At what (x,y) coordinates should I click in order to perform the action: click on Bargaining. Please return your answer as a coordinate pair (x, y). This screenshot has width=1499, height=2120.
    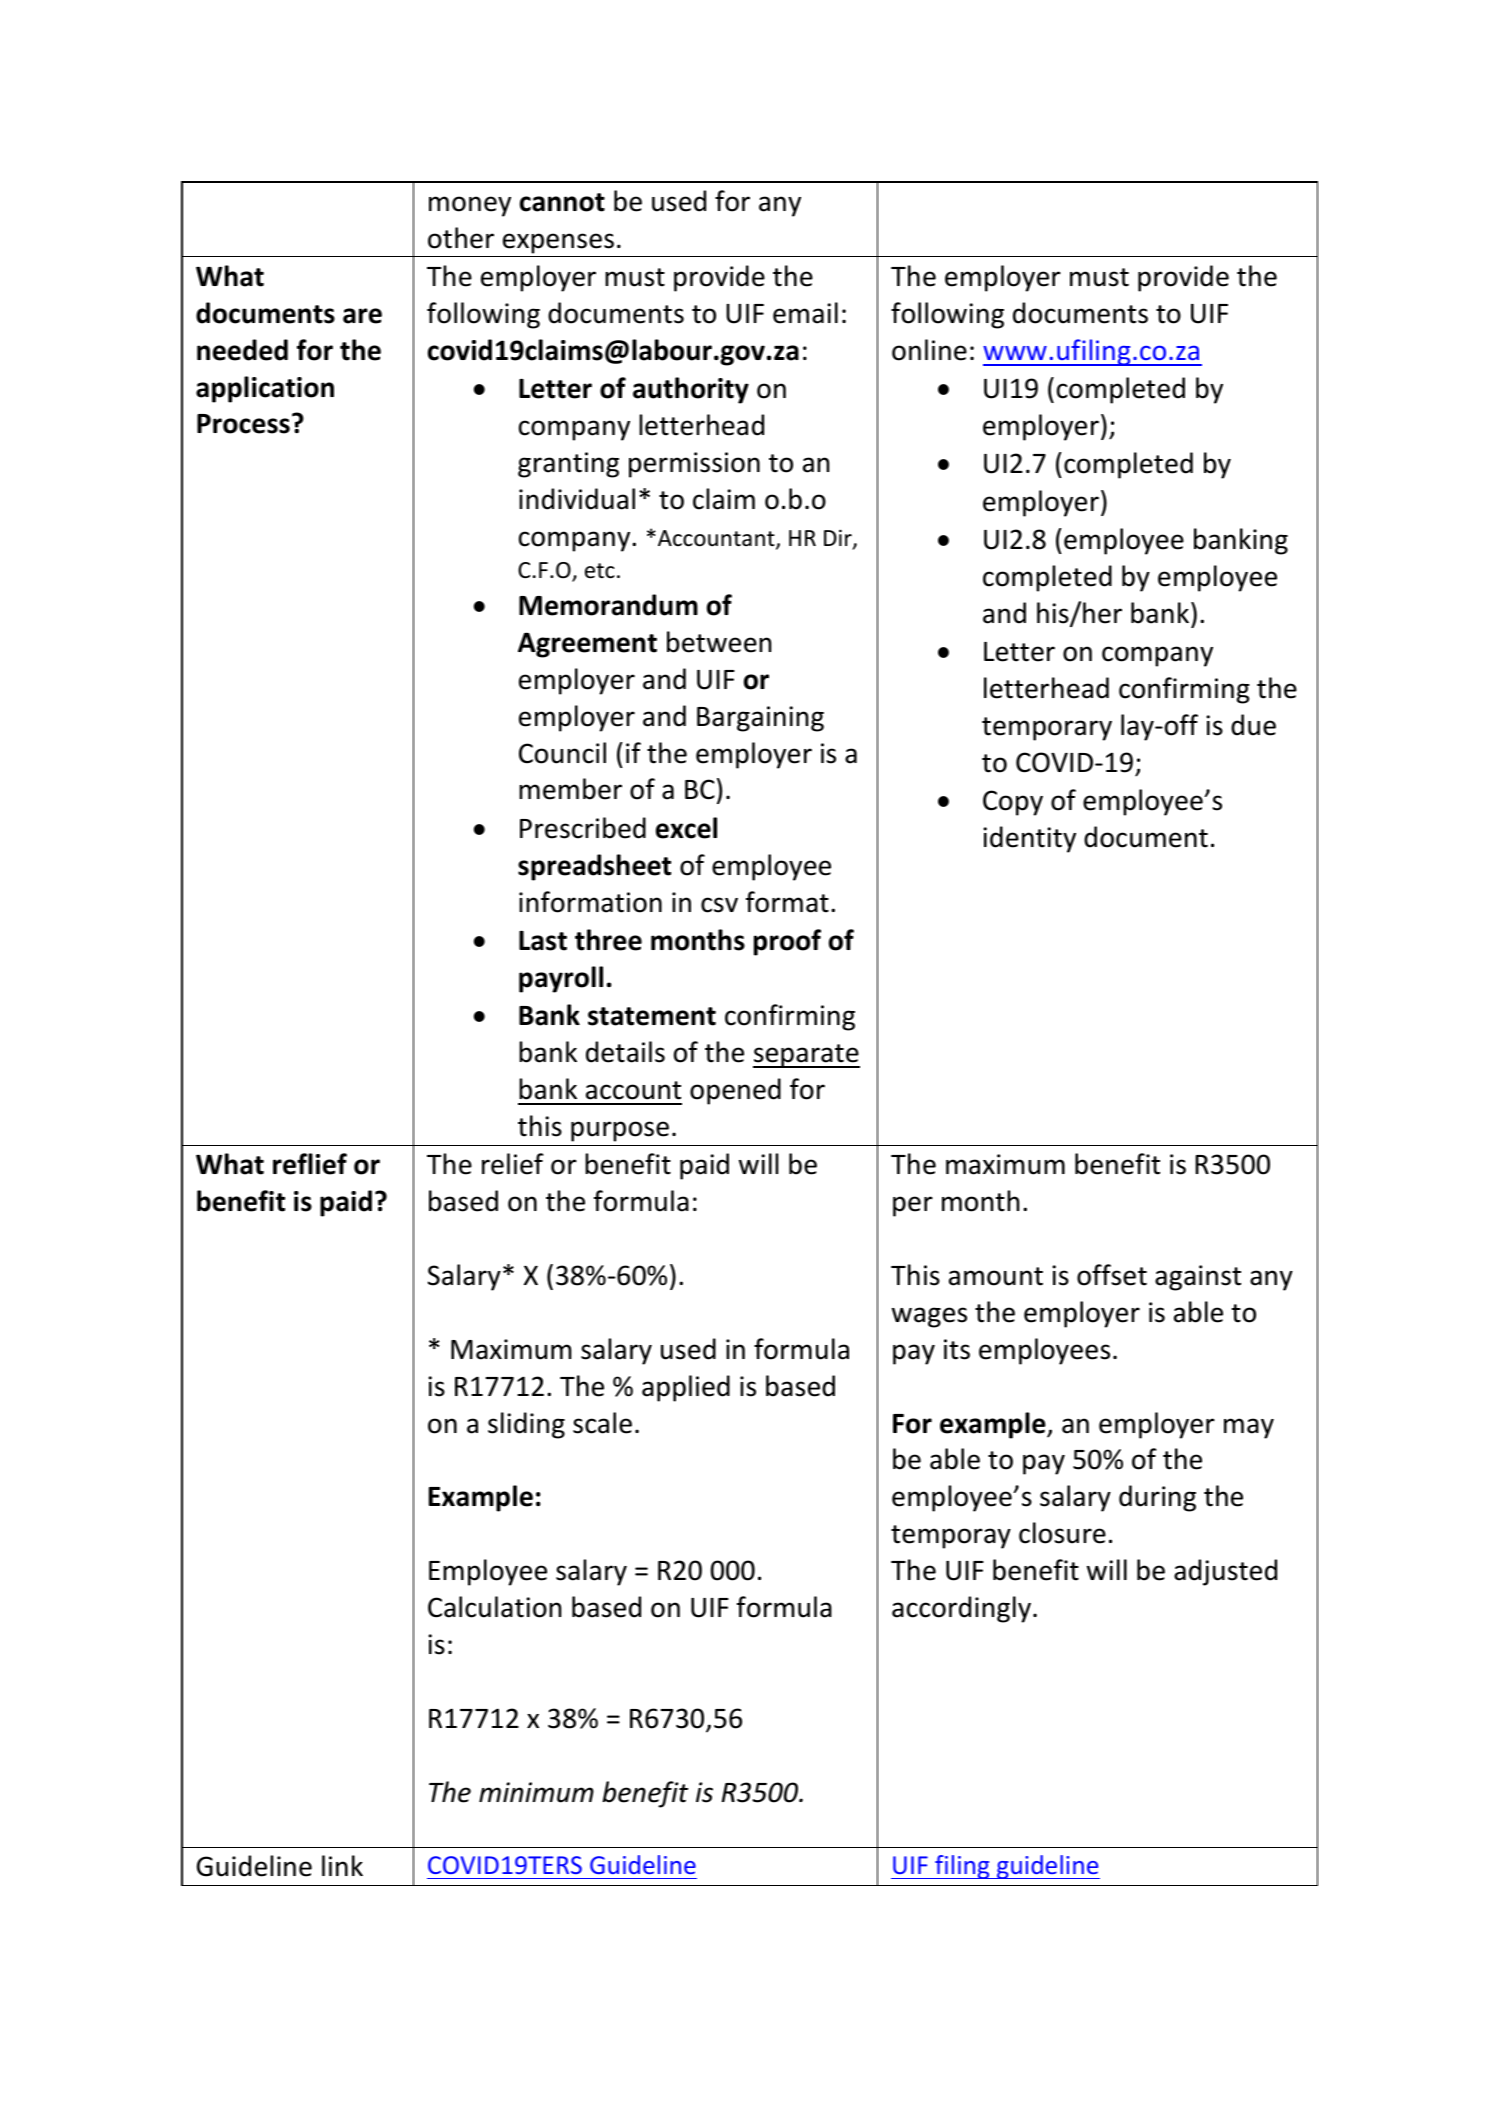
    Looking at the image, I should click on (760, 719).
